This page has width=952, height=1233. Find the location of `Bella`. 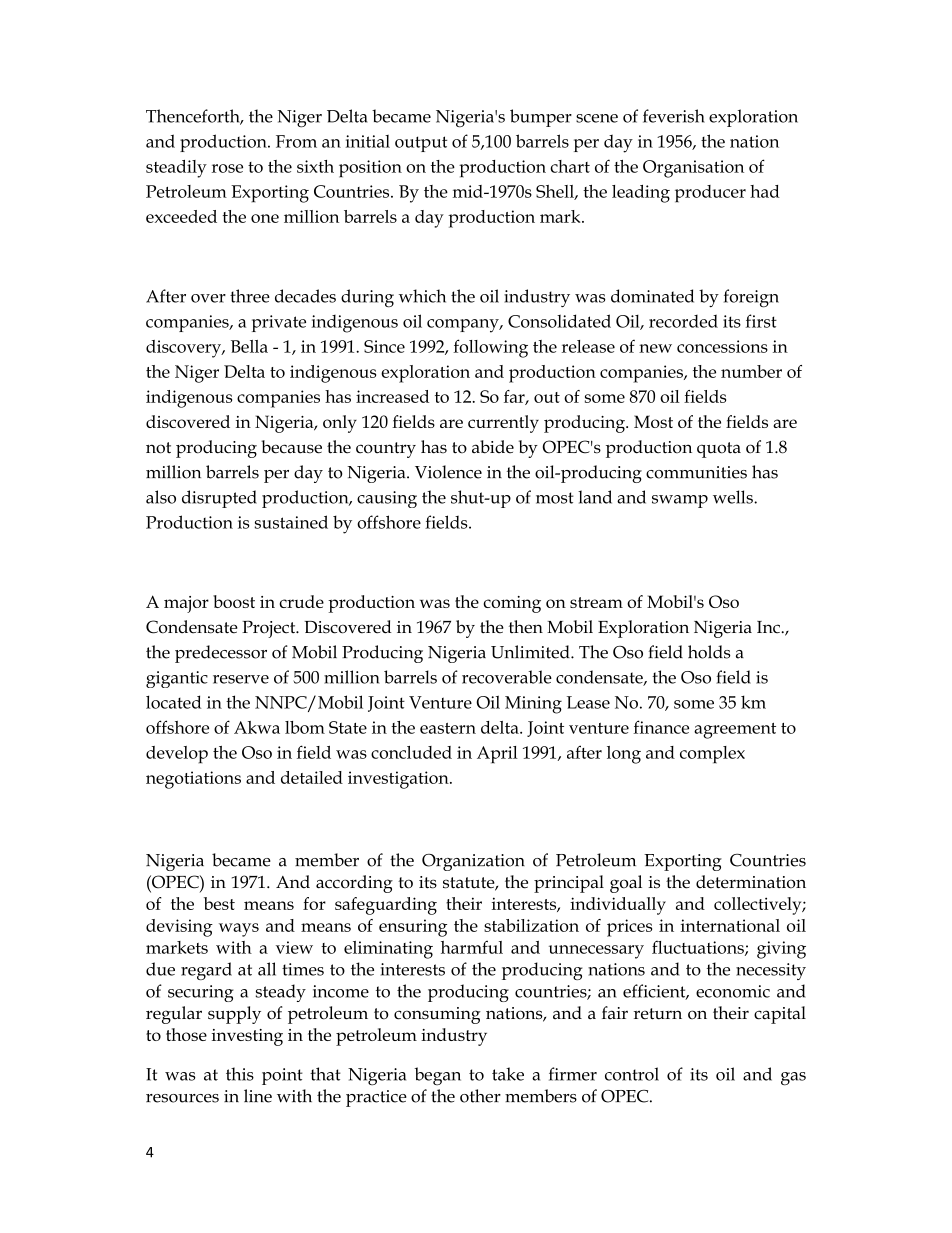

Bella is located at coordinates (249, 346).
